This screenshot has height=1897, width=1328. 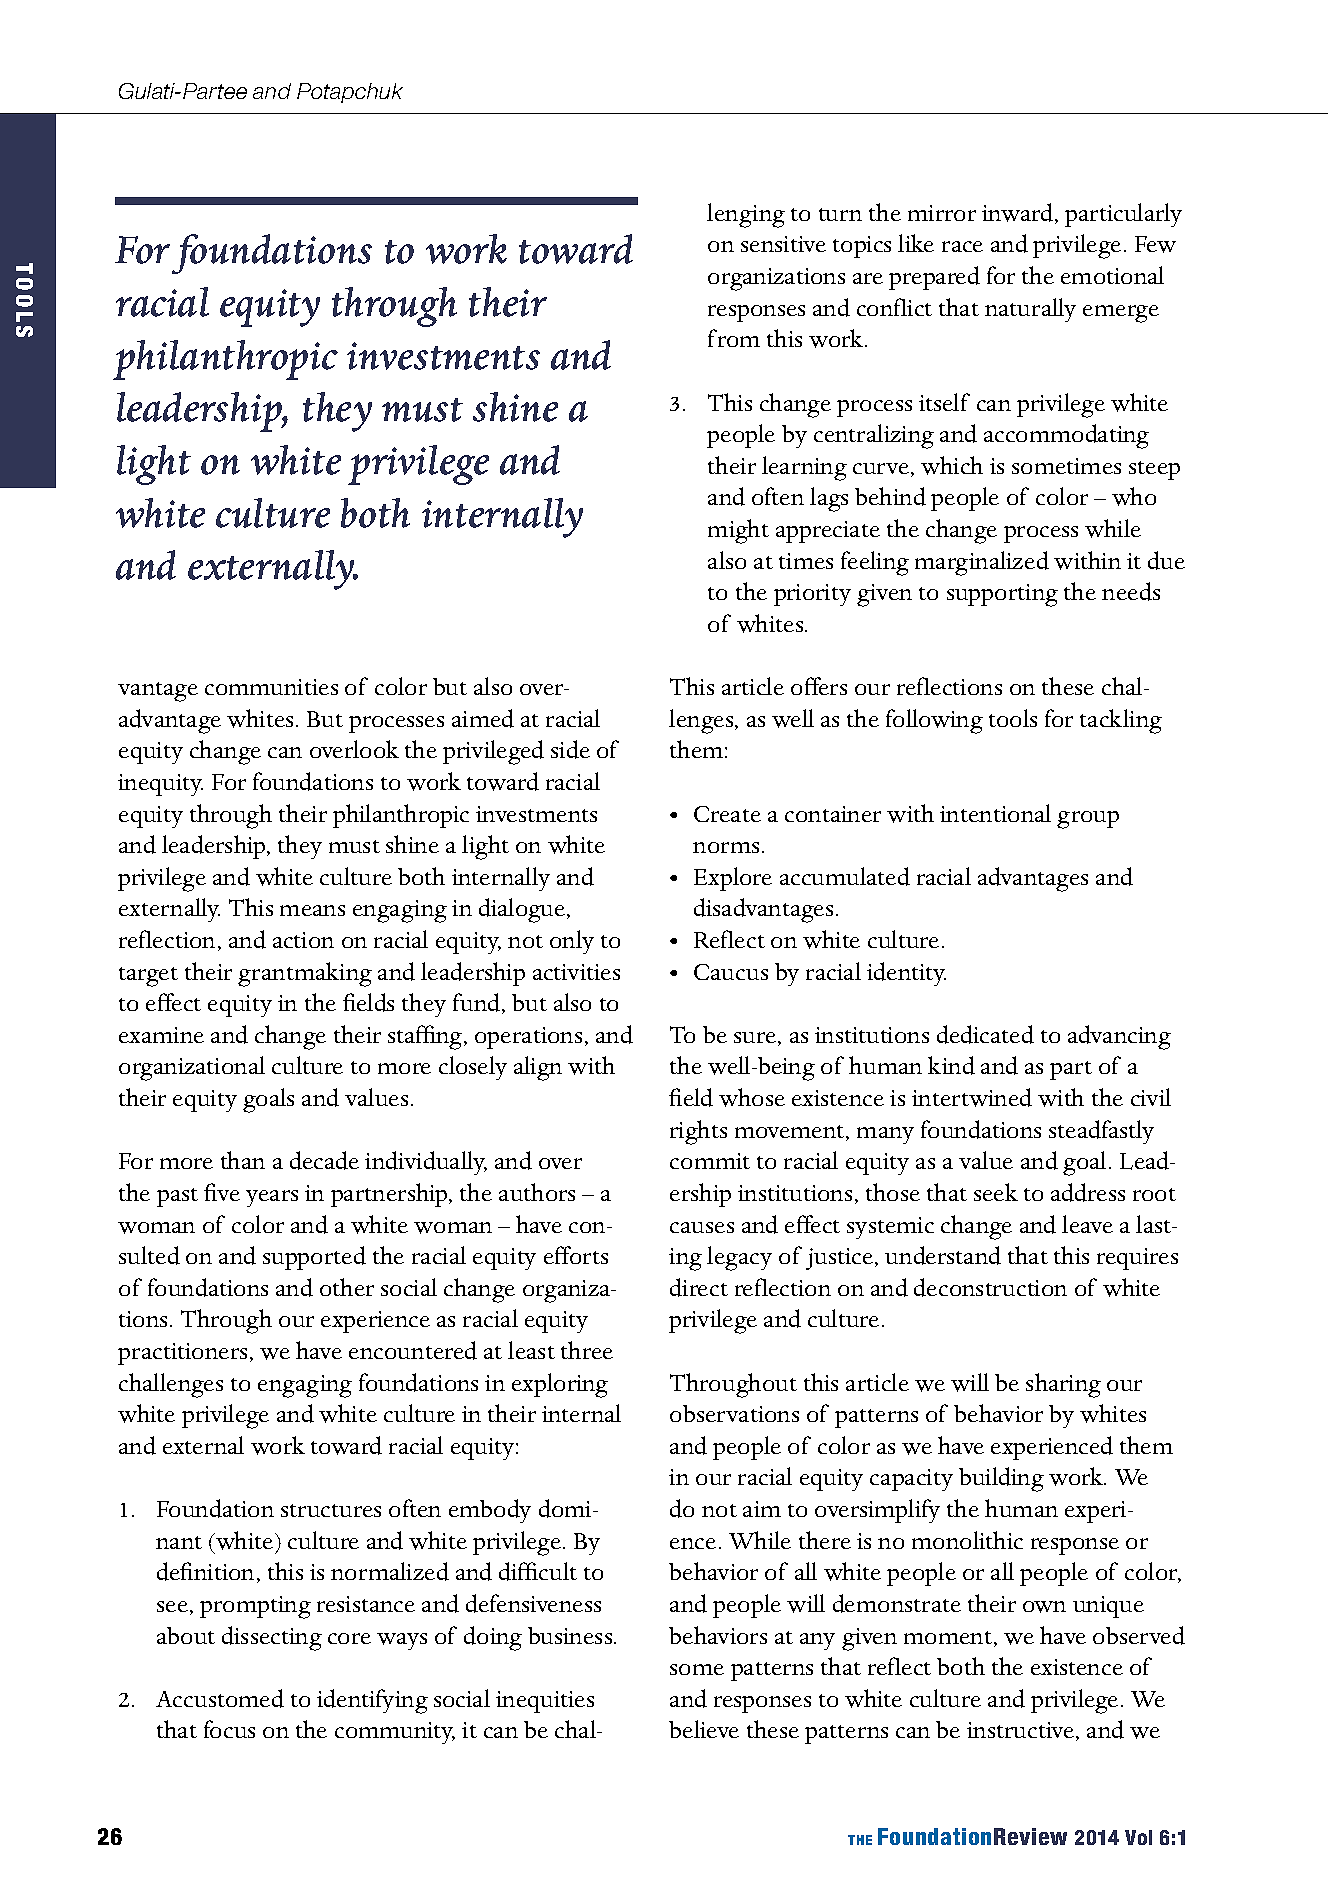 What do you see at coordinates (161, 1035) in the screenshot?
I see `examine` at bounding box center [161, 1035].
